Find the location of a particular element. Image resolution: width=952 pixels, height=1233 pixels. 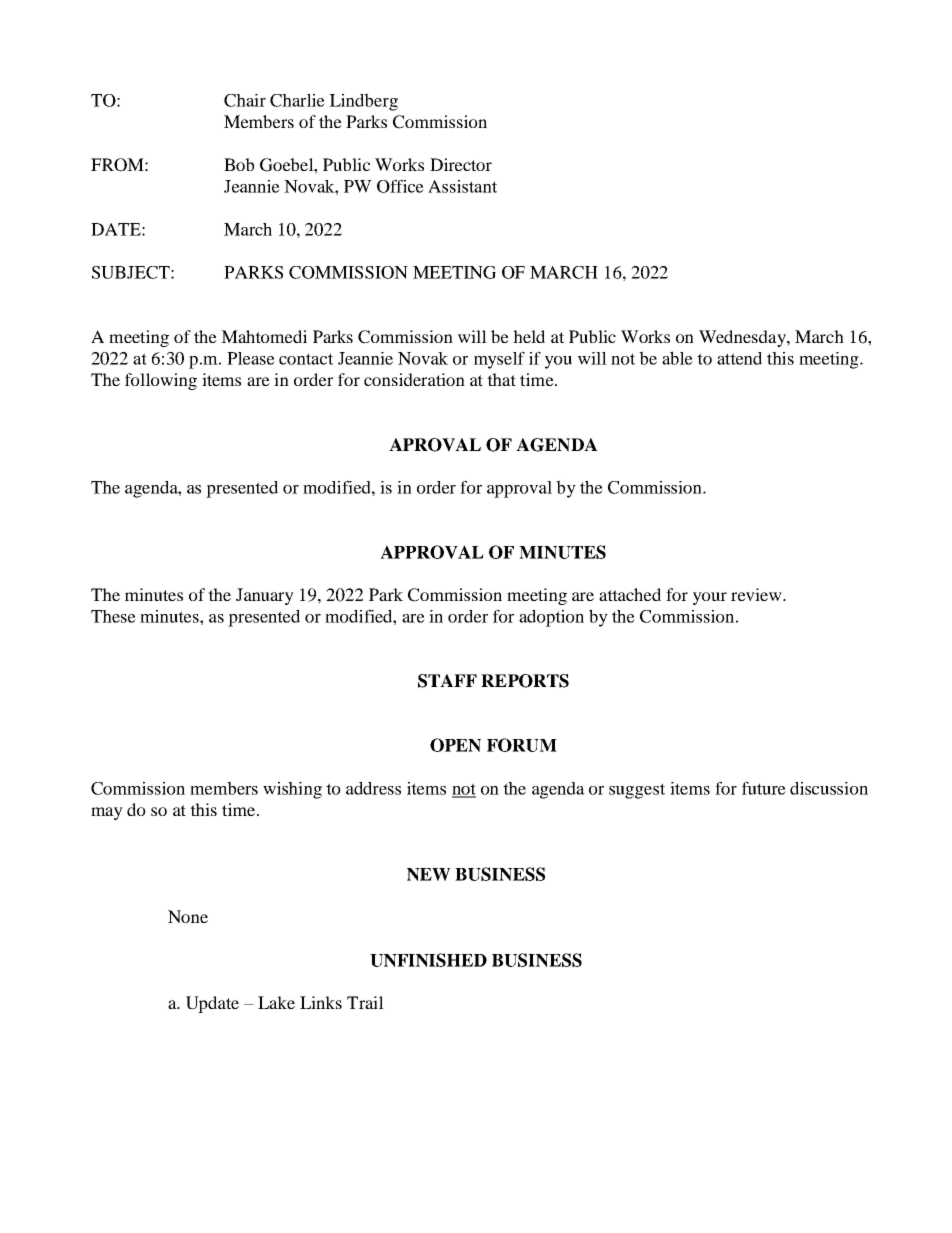

Chair is located at coordinates (245, 100).
